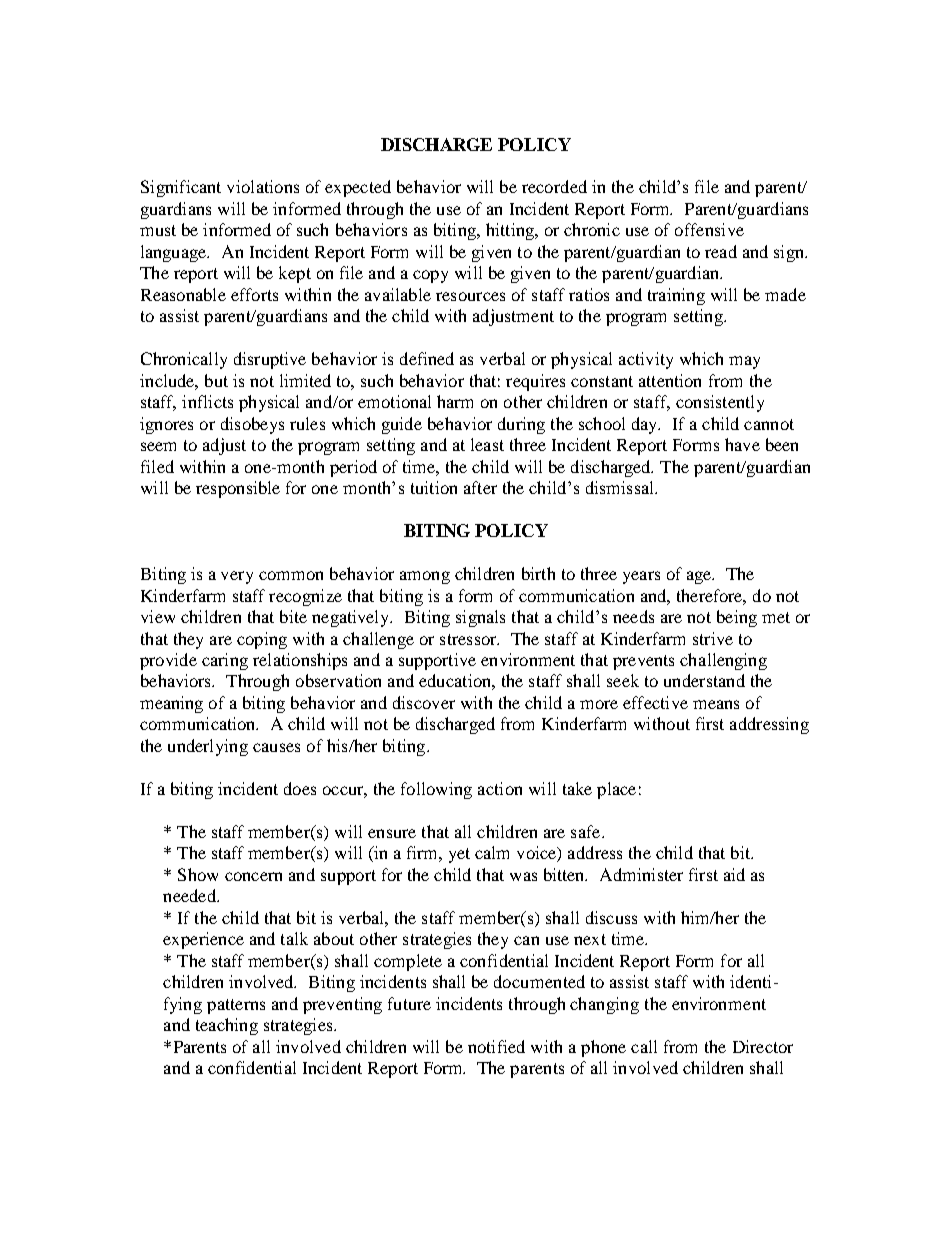 This image has width=952, height=1233. What do you see at coordinates (709, 229) in the image?
I see `offensive` at bounding box center [709, 229].
